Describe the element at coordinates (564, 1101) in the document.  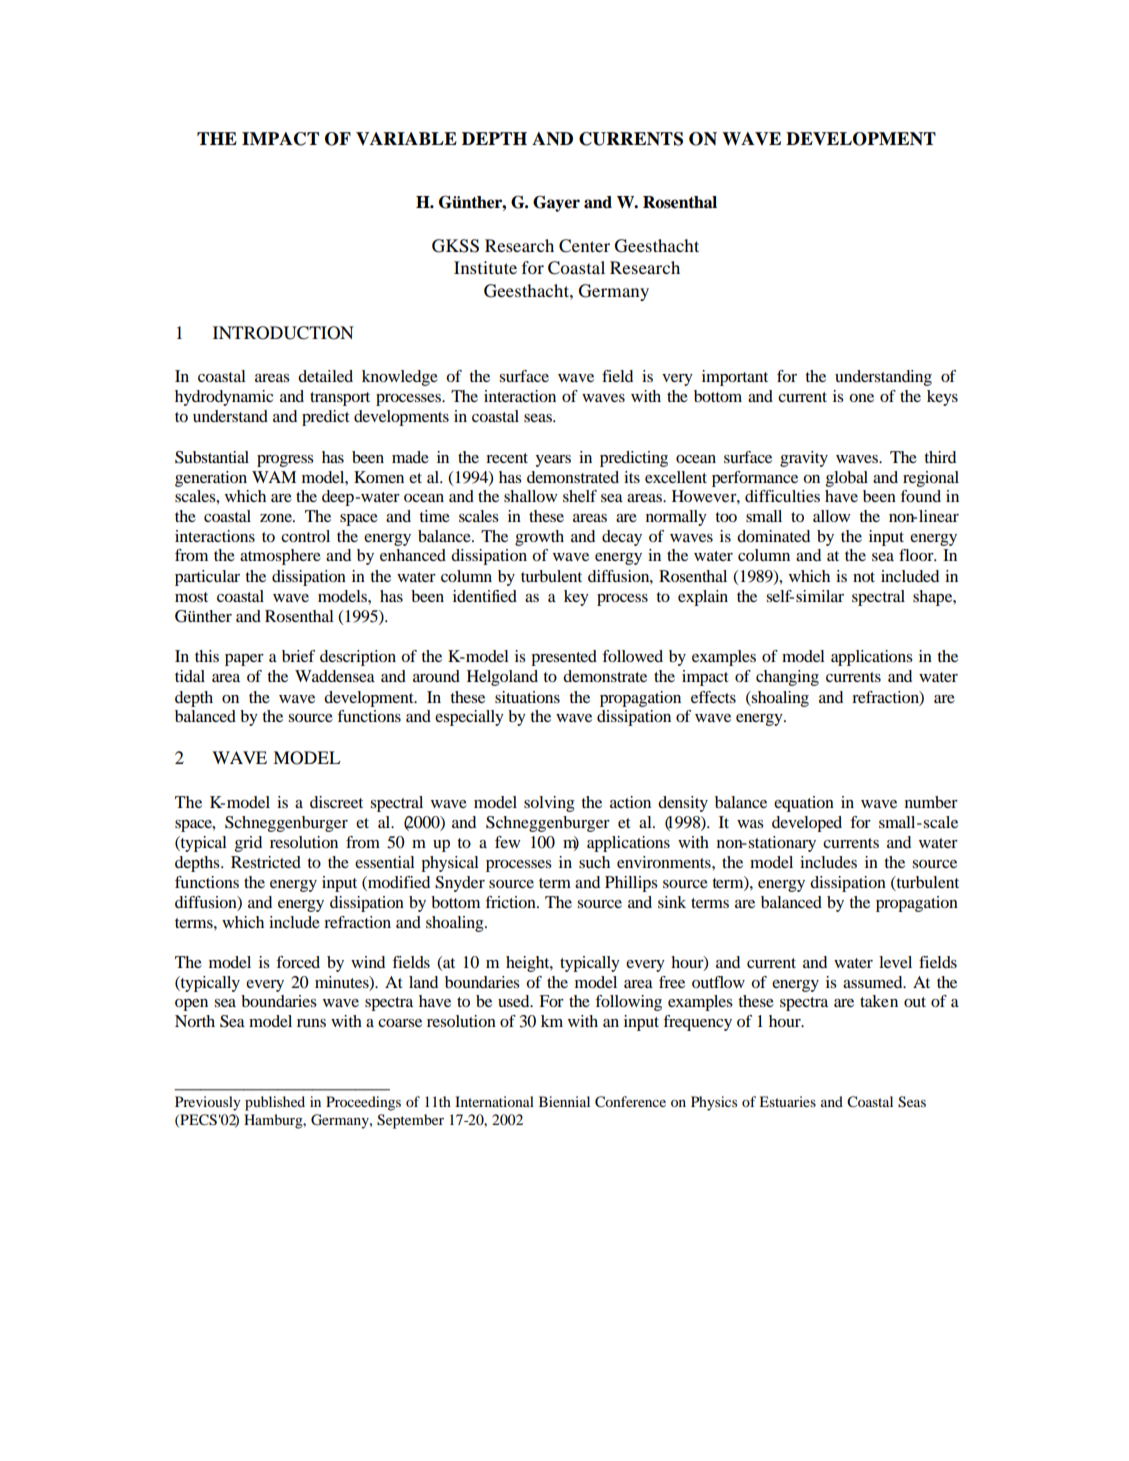
I see `Biennial` at that location.
